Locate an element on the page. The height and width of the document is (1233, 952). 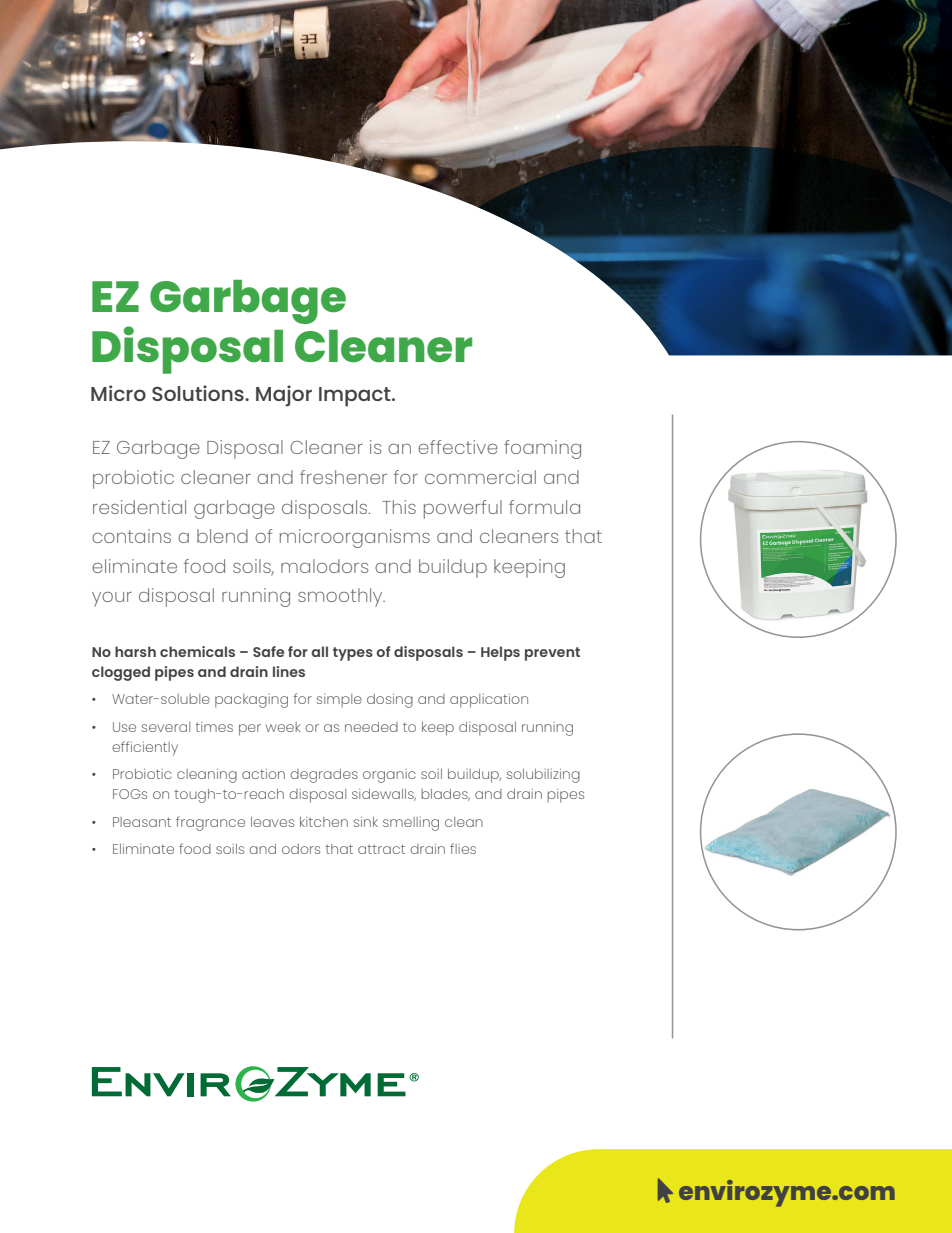
Solutions is located at coordinates (199, 393).
